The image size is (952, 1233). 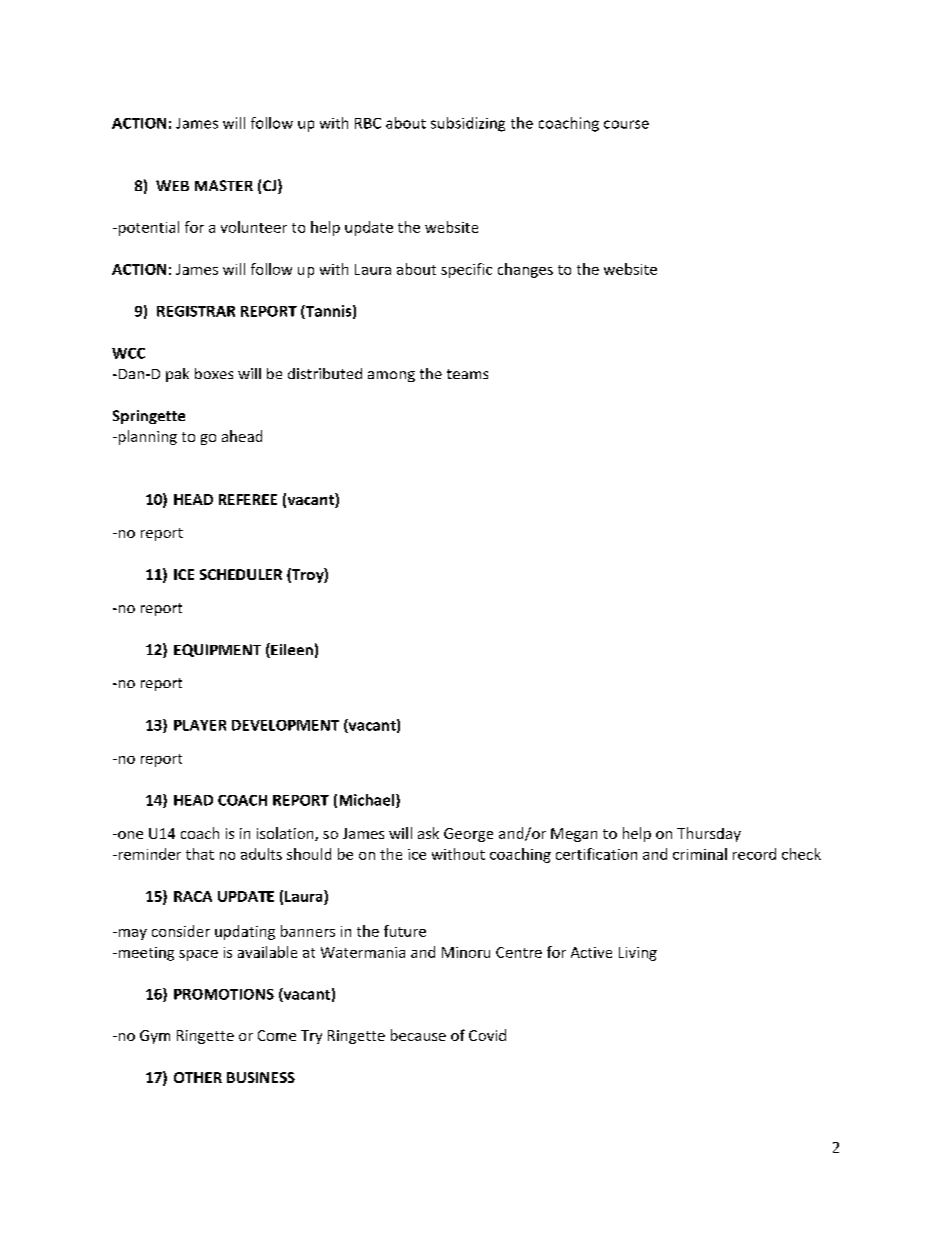 I want to click on subsidizing, so click(x=468, y=124).
